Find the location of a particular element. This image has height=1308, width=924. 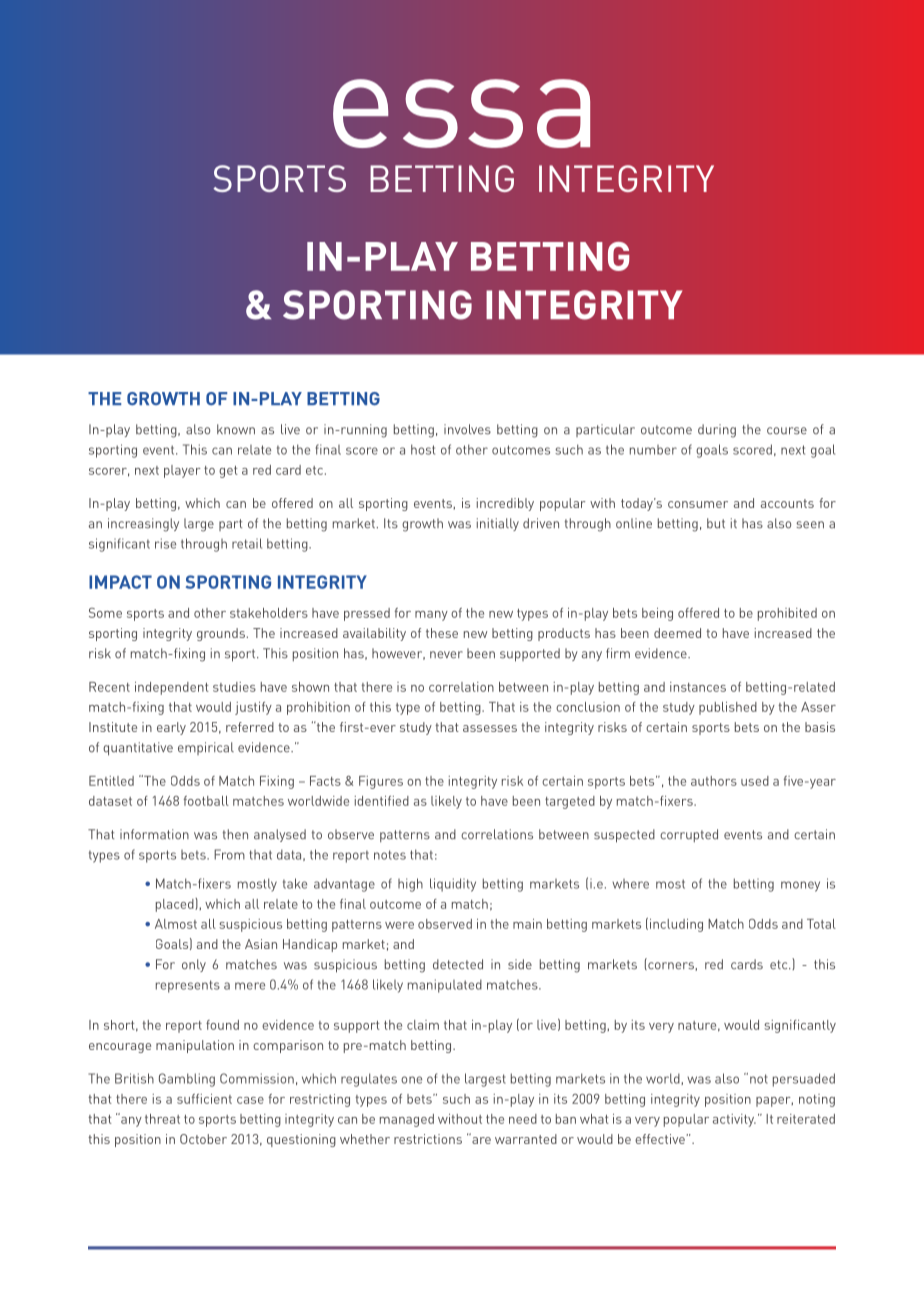

corrupted is located at coordinates (689, 835).
